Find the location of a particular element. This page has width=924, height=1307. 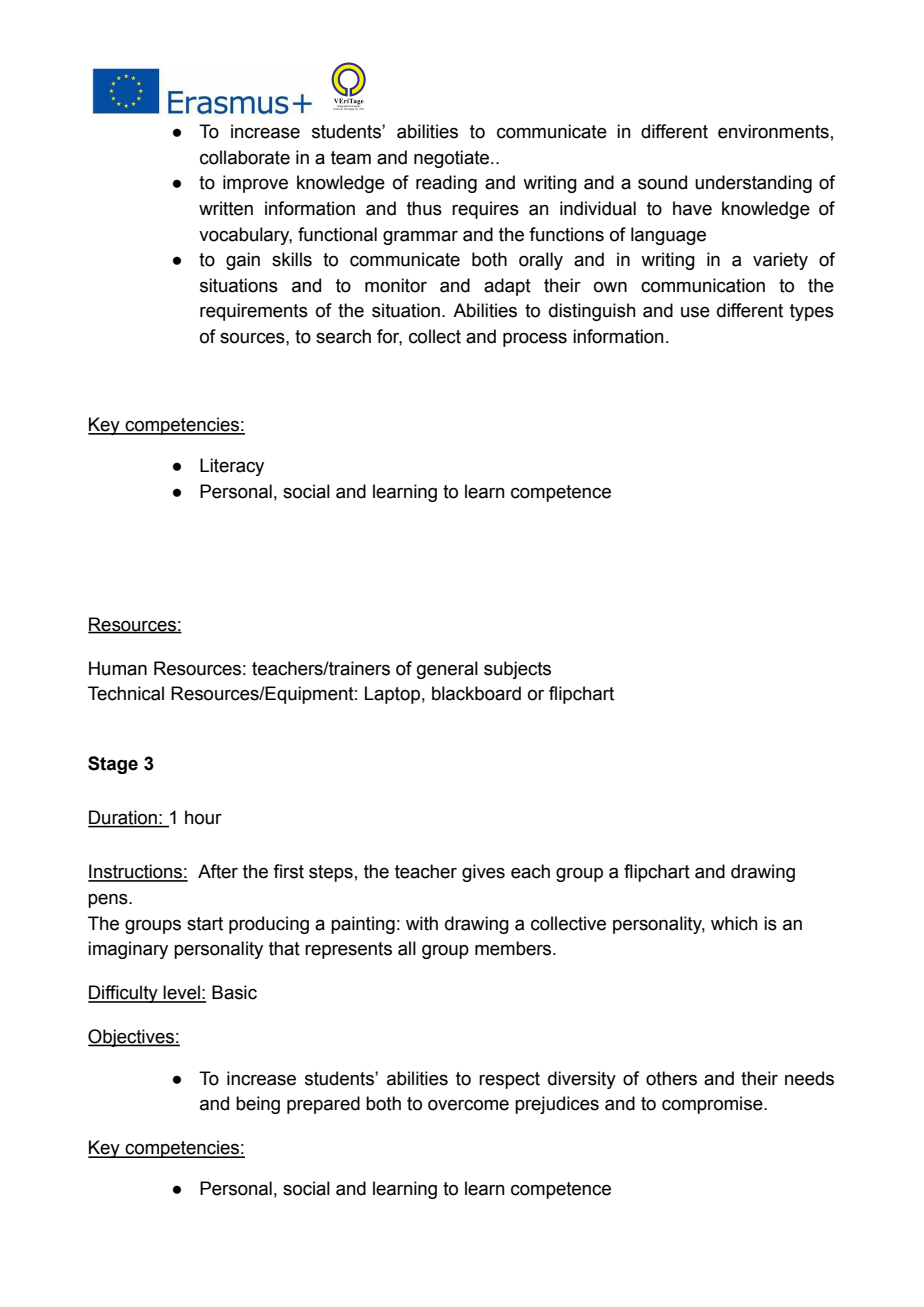

negotiate is located at coordinates (453, 159).
